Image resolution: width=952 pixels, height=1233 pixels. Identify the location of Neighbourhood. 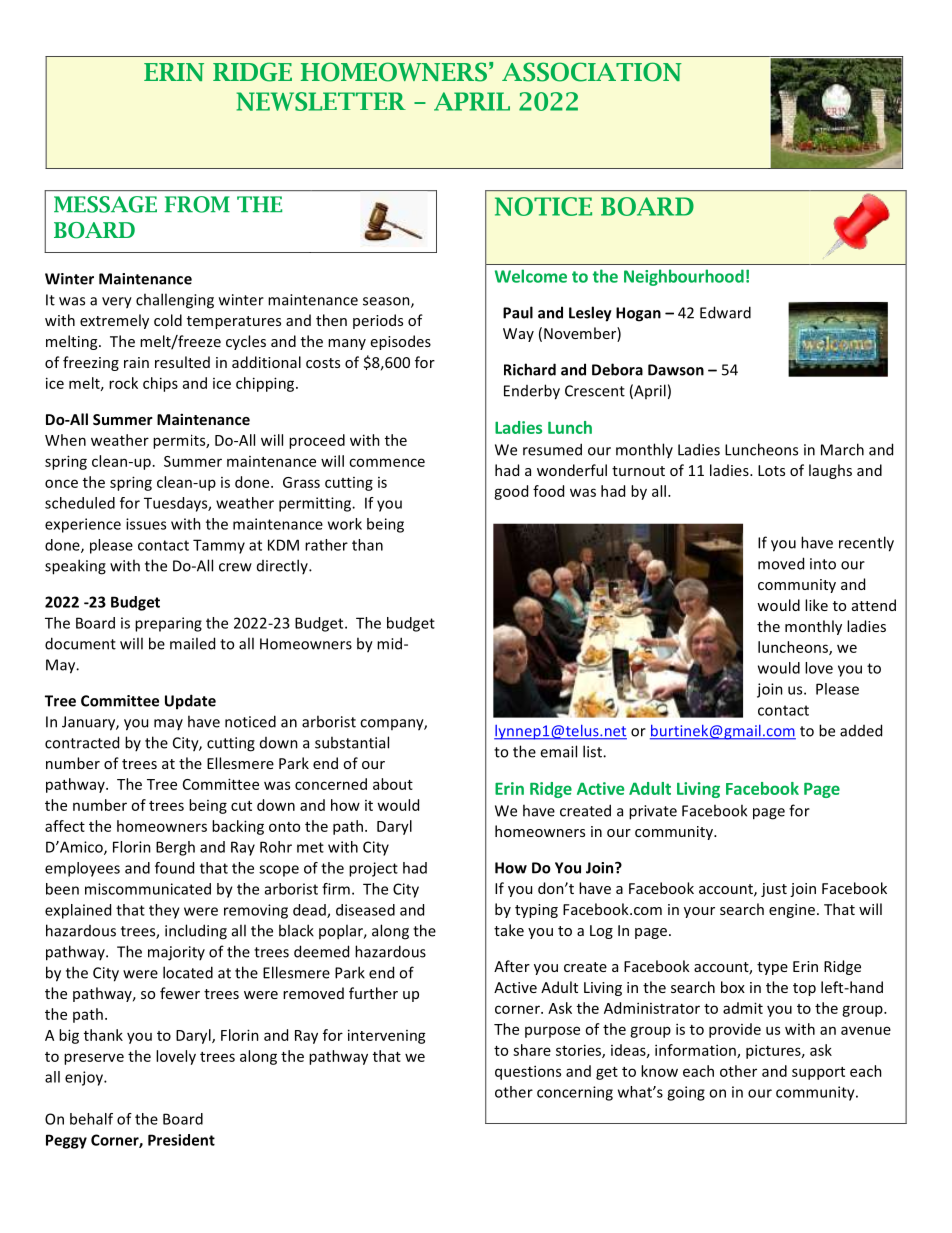
(684, 277).
